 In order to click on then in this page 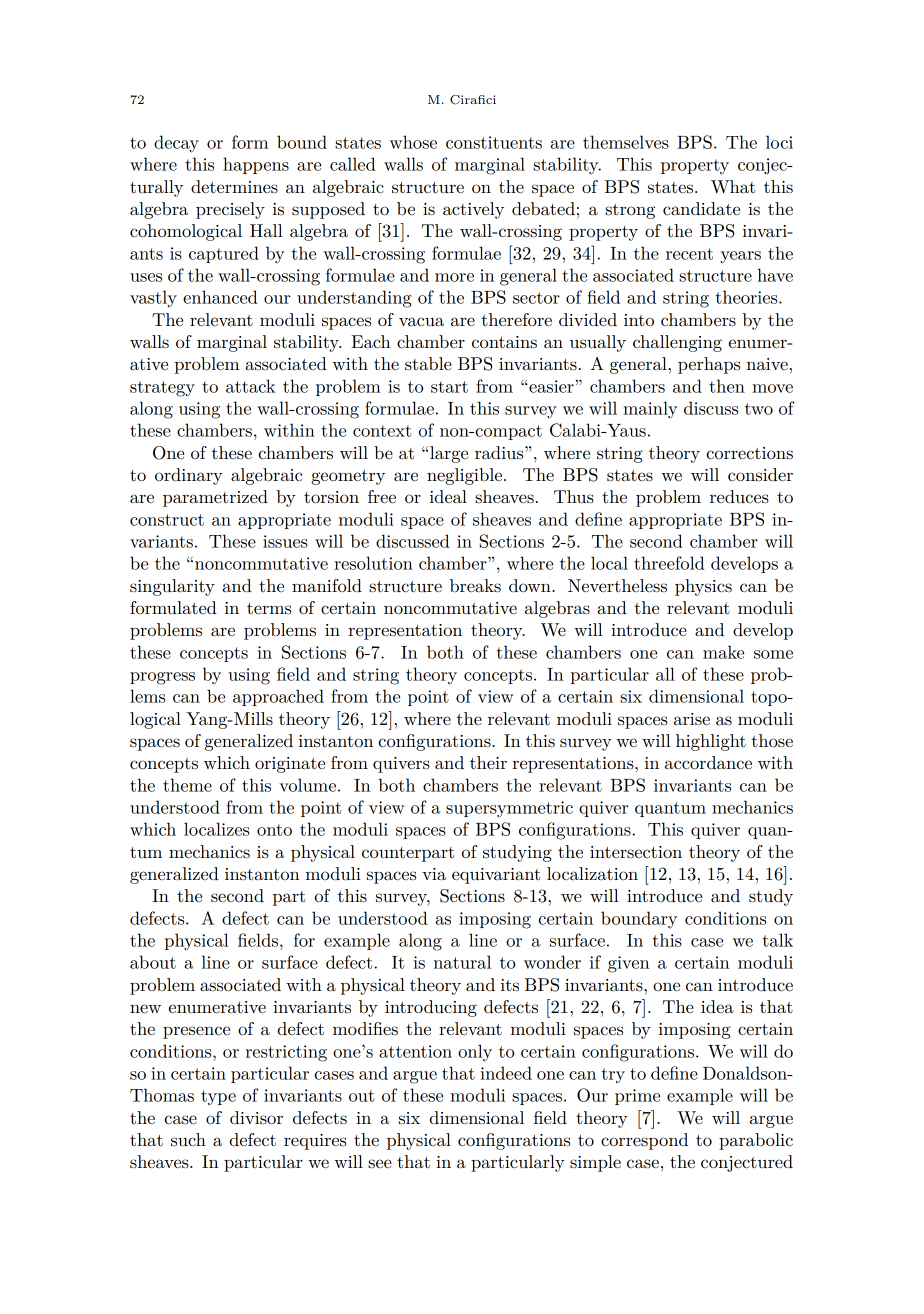, I will do `click(727, 386)`.
